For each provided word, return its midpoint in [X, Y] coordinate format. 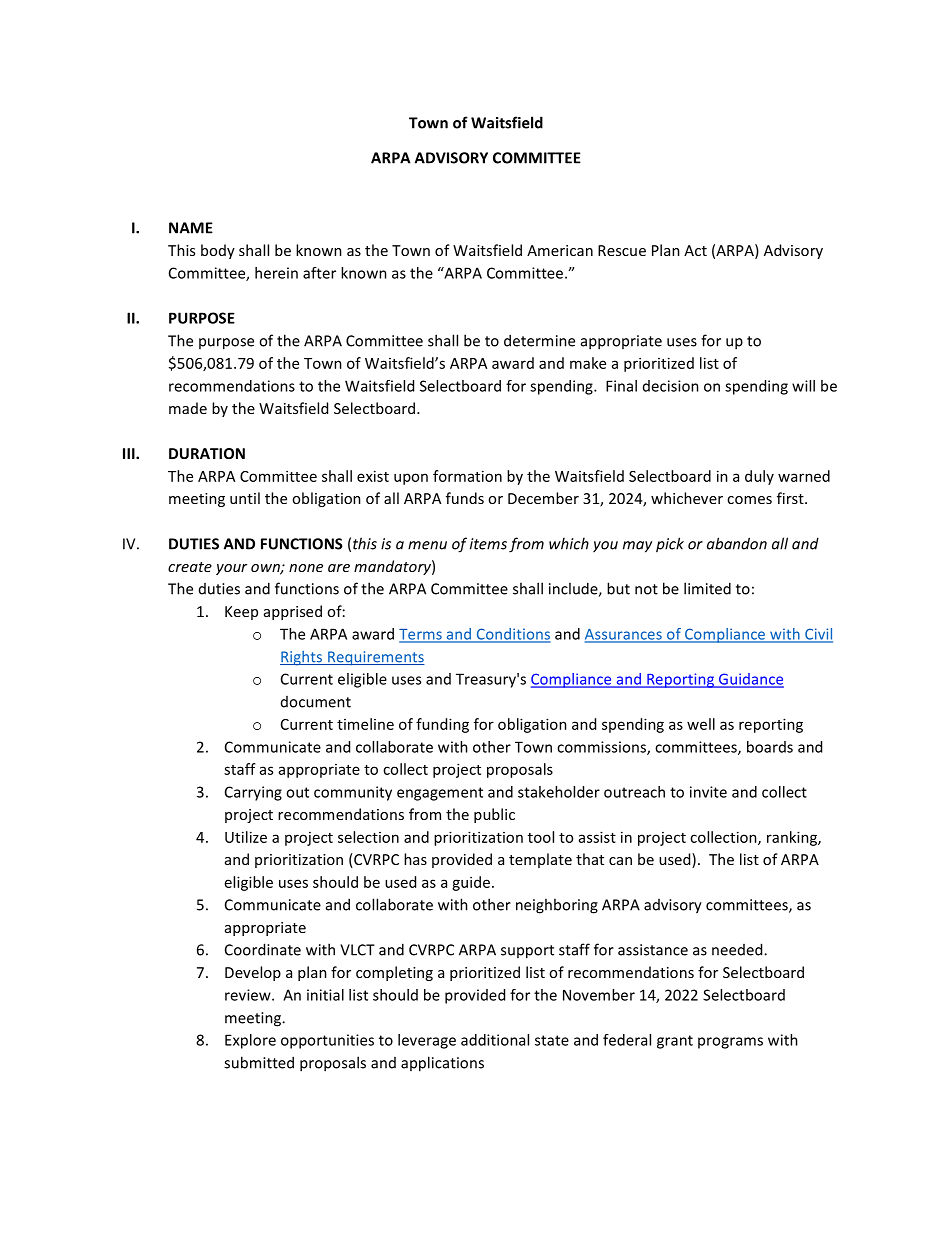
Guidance [750, 680]
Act [695, 250]
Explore [250, 1041]
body [218, 251]
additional [495, 1040]
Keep [241, 613]
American [560, 250]
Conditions [512, 635]
